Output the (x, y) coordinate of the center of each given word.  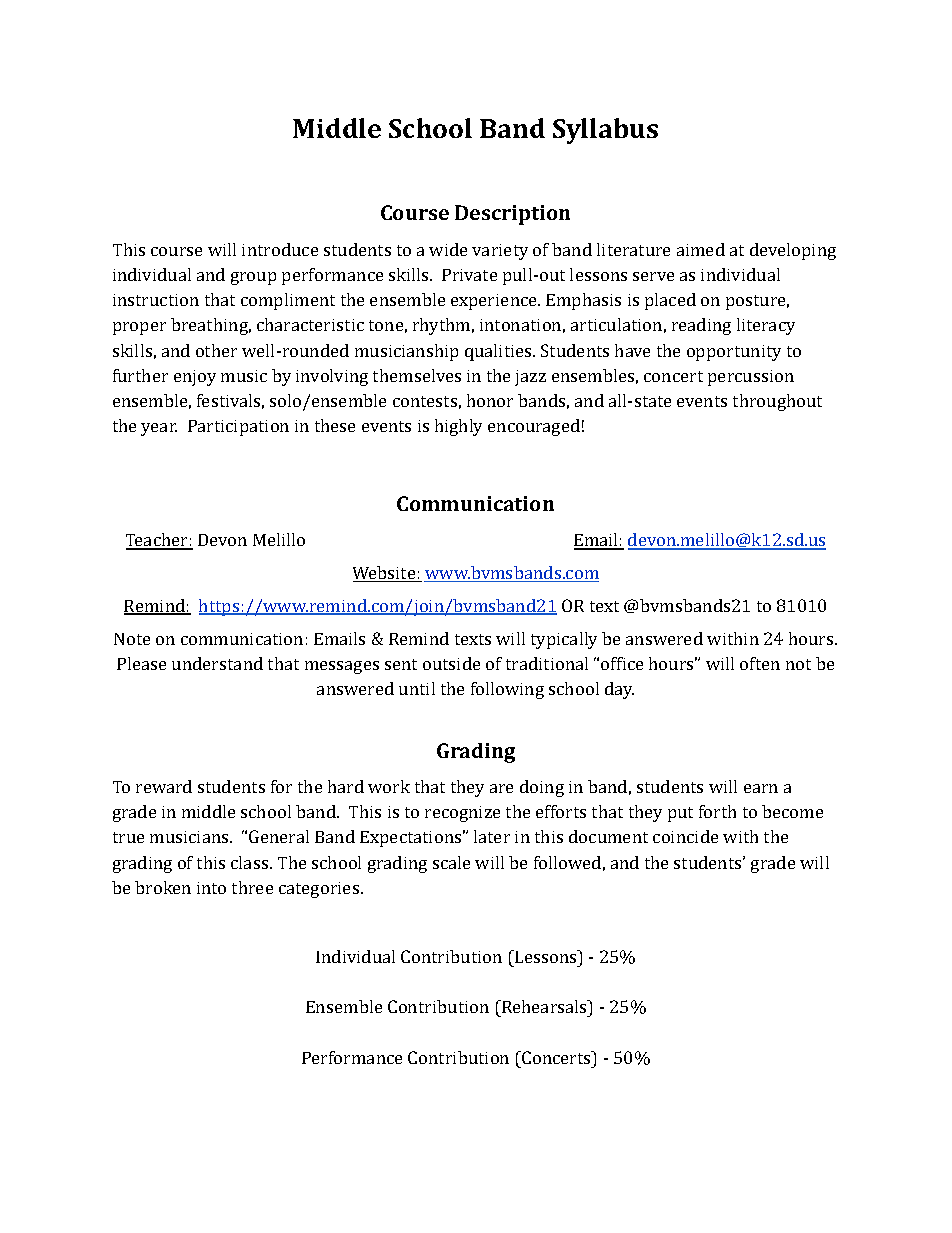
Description (512, 215)
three (252, 887)
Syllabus (605, 131)
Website (385, 574)
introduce (280, 249)
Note (132, 639)
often (760, 663)
